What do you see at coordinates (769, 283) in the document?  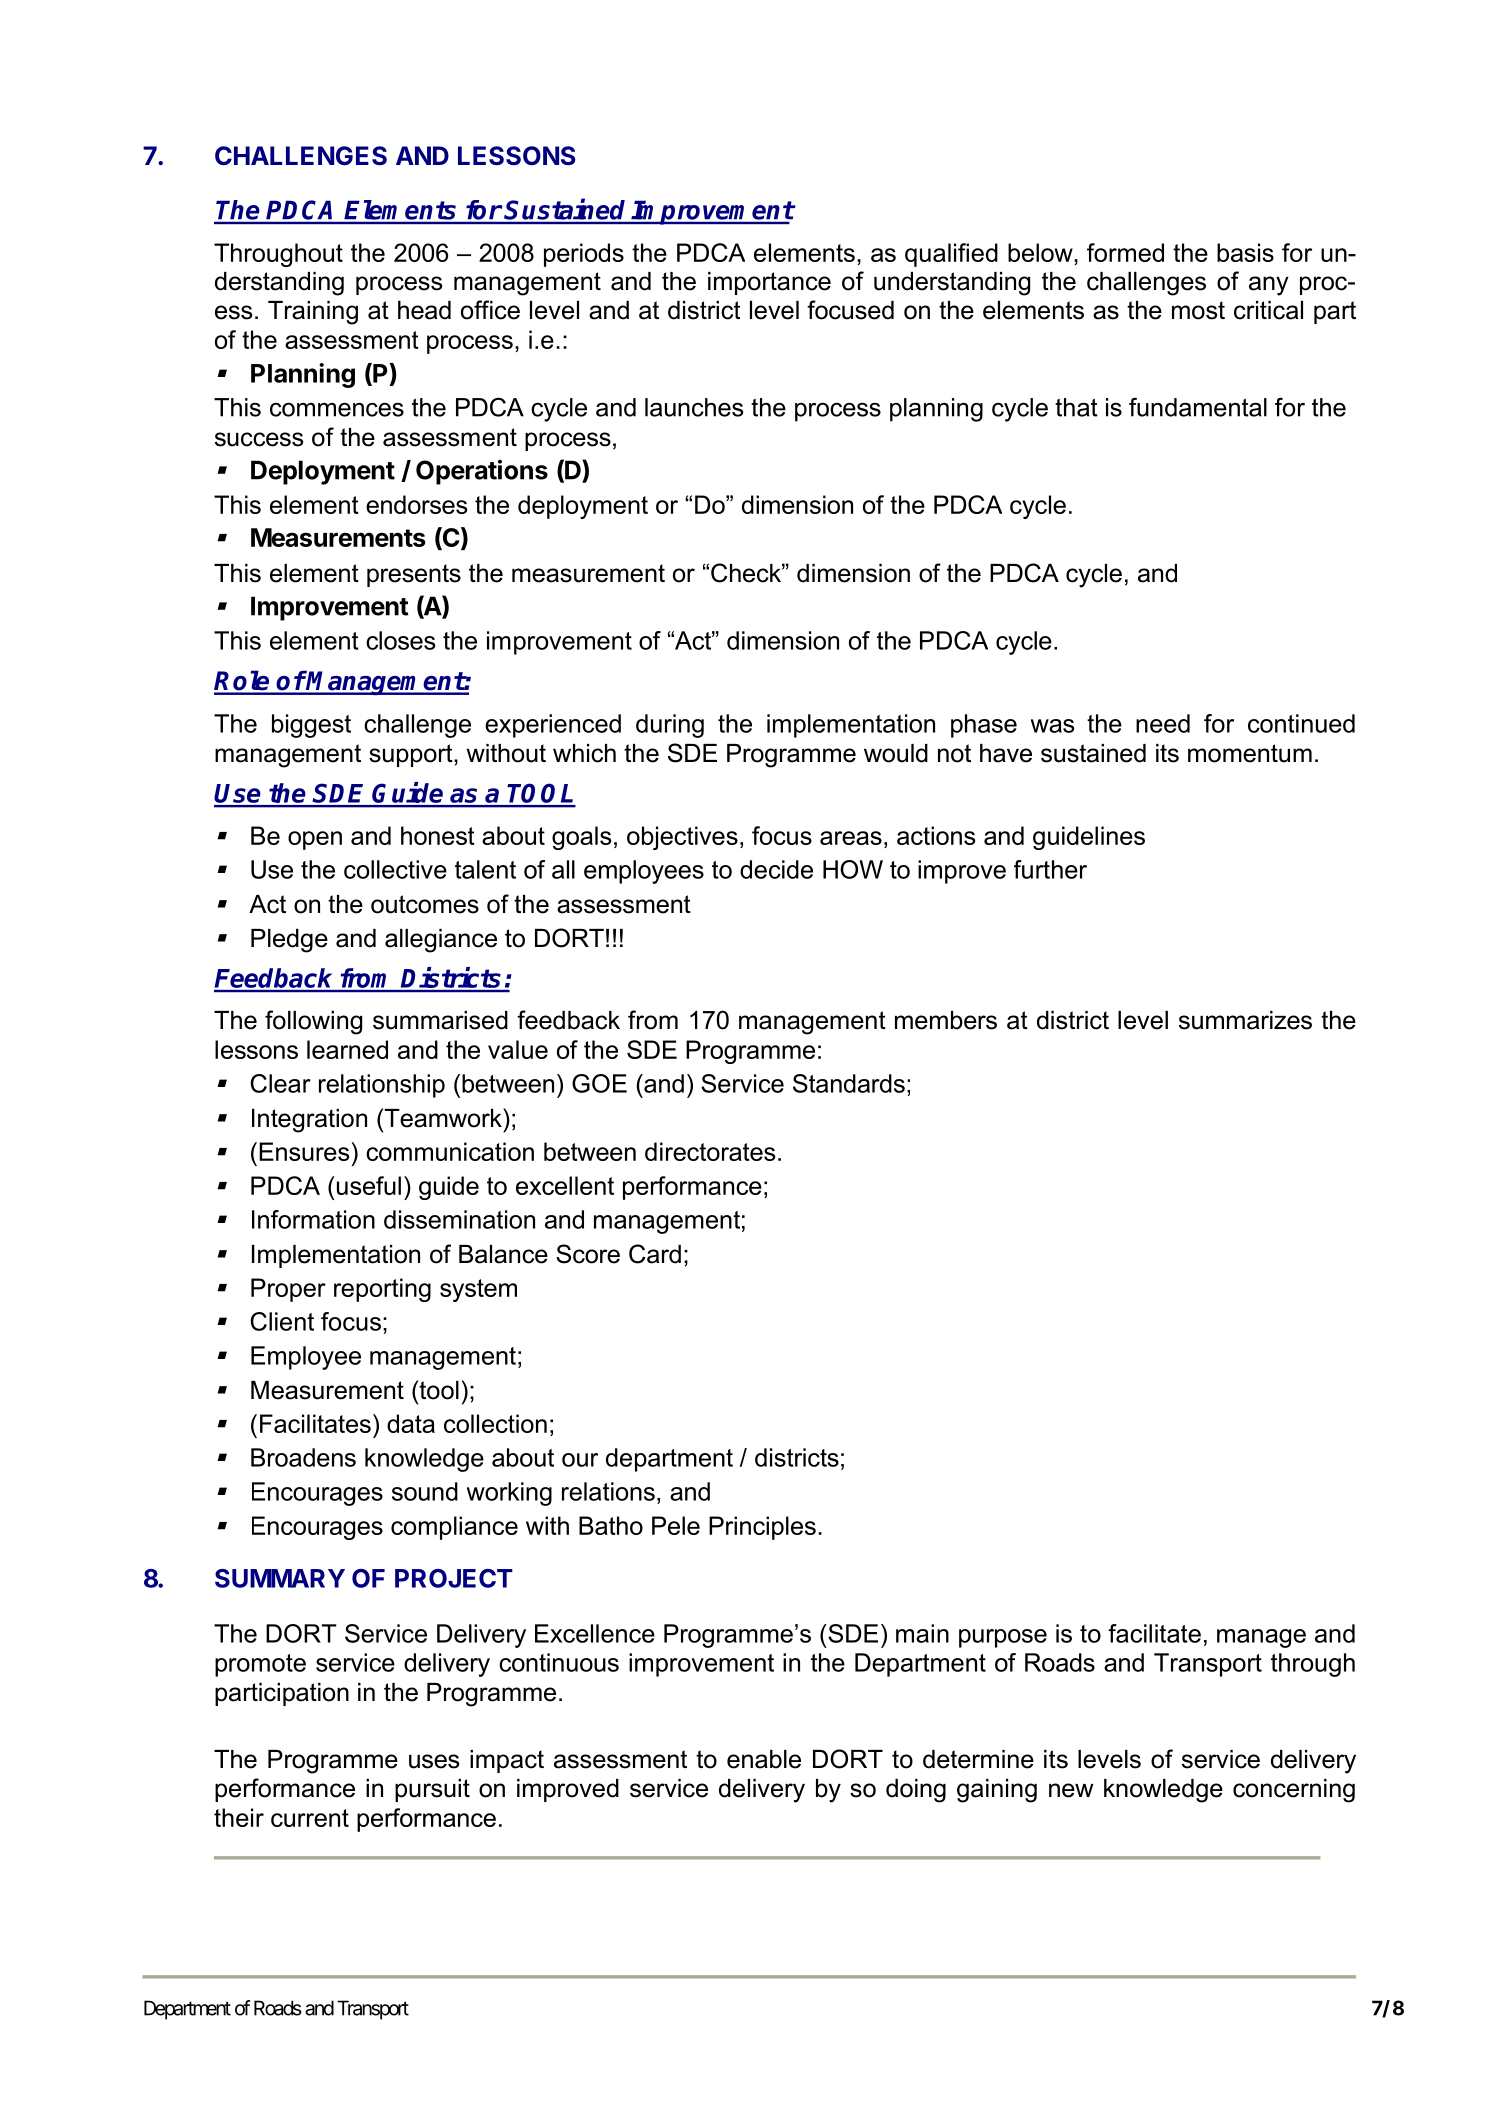 I see `importance` at bounding box center [769, 283].
